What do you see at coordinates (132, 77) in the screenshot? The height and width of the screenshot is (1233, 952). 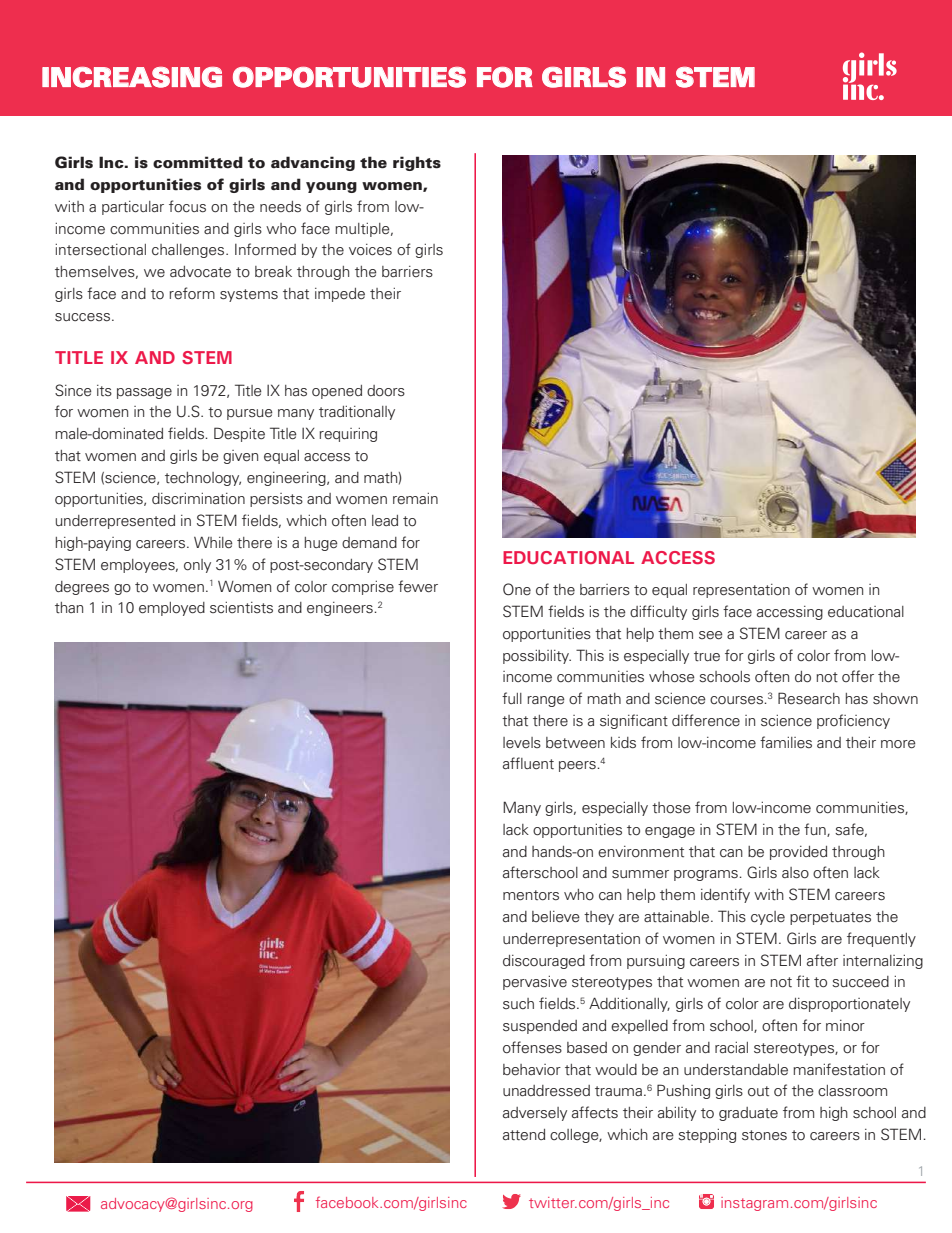 I see `INCREASING` at bounding box center [132, 77].
